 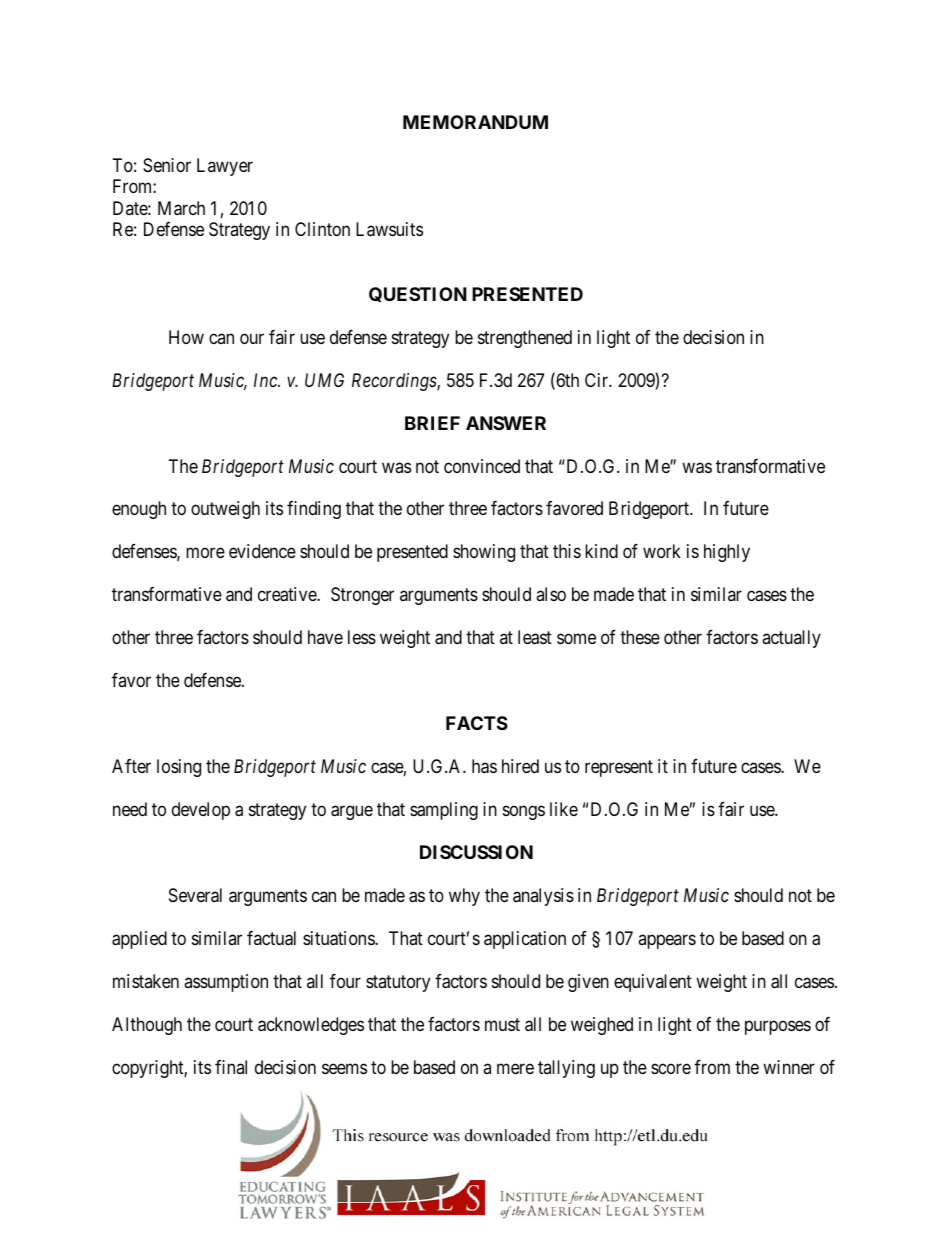 What do you see at coordinates (484, 553) in the screenshot?
I see `showing` at bounding box center [484, 553].
